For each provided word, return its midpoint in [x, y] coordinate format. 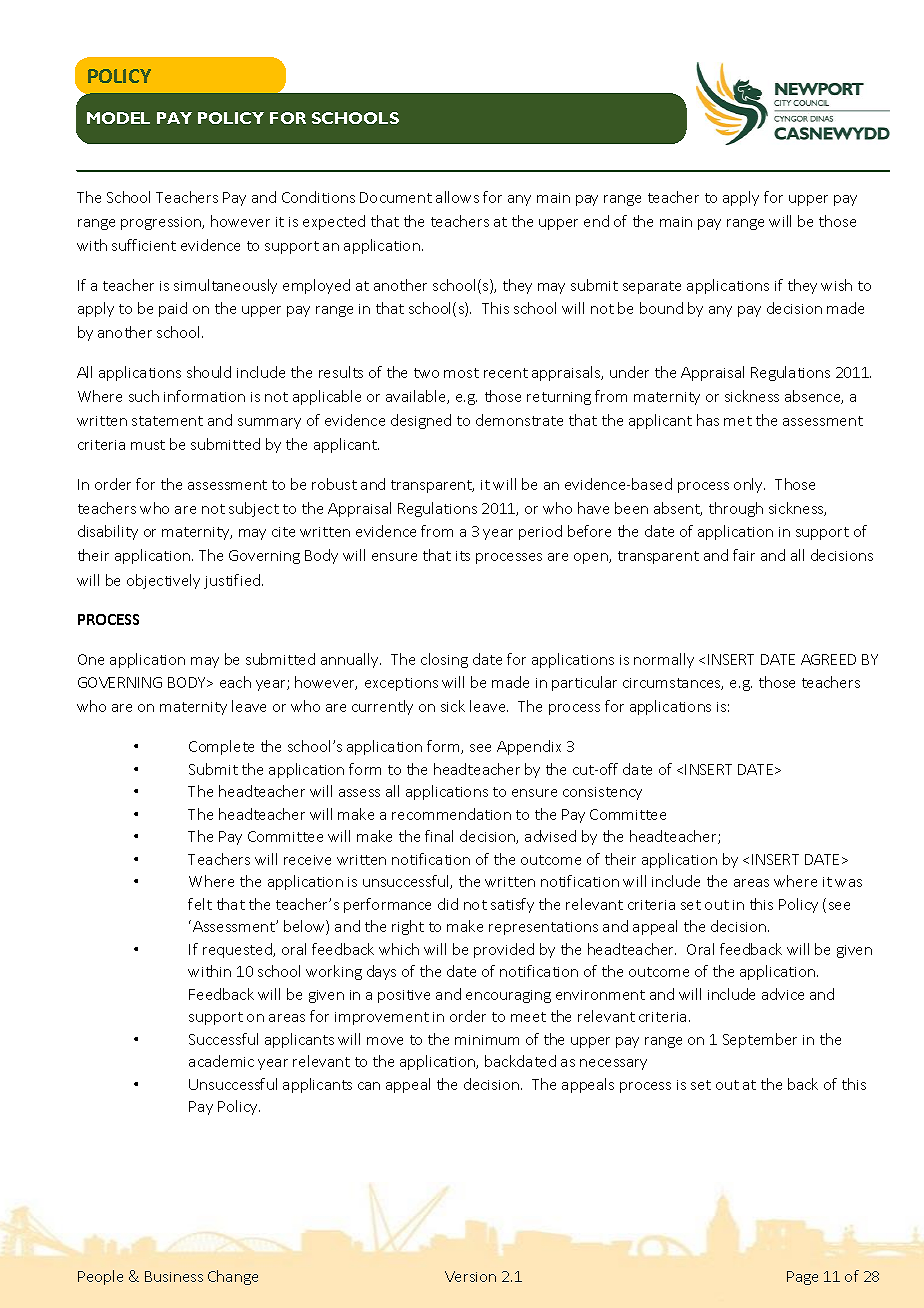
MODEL [118, 118]
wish [836, 285]
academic [221, 1061]
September [760, 1040]
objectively [163, 581]
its [463, 556]
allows [457, 197]
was [848, 883]
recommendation [451, 814]
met [738, 421]
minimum [487, 1040]
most [461, 373]
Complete [221, 747]
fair [744, 555]
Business [174, 1276]
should [209, 372]
